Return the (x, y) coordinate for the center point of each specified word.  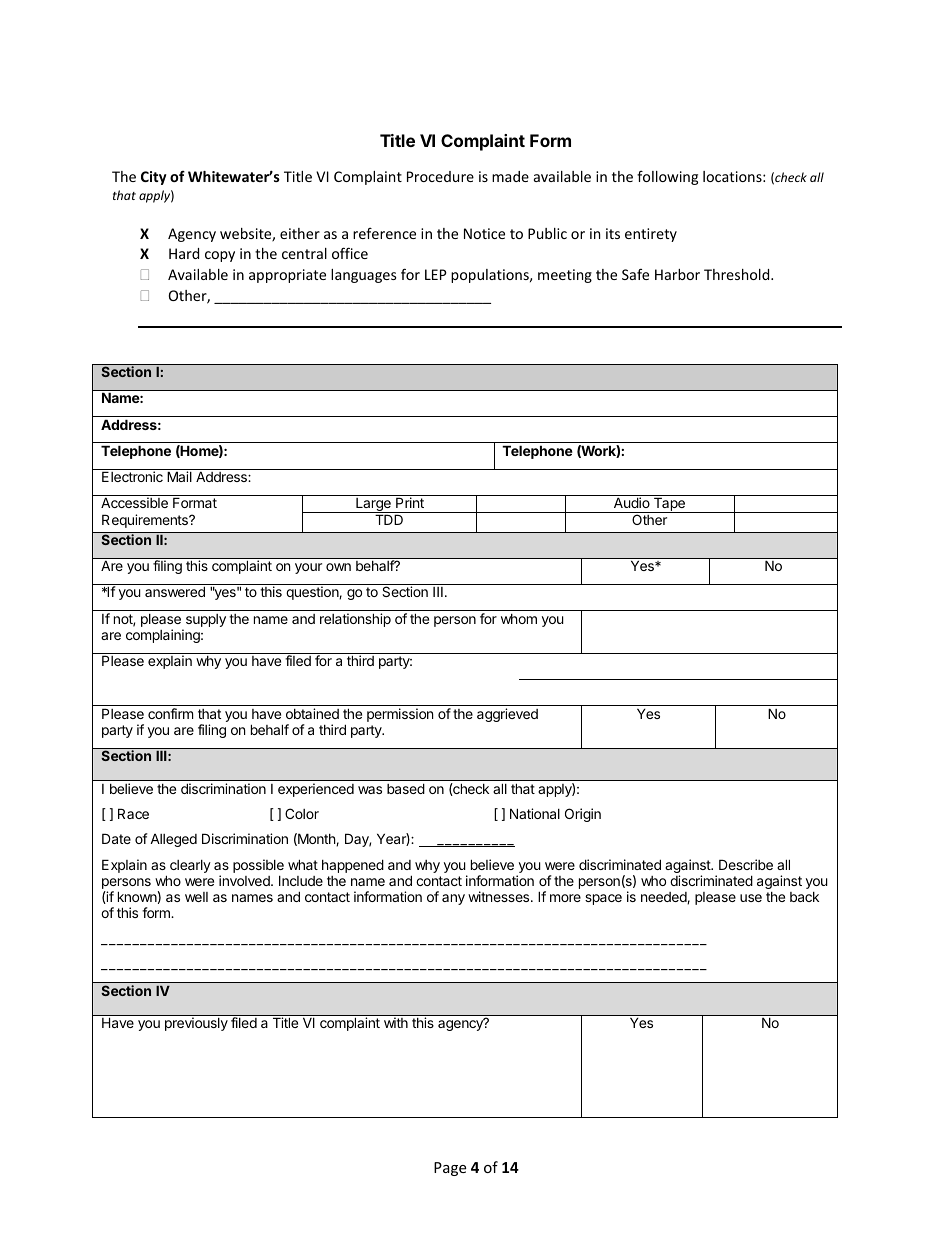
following (667, 177)
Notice (484, 233)
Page (450, 1169)
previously (196, 1024)
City (154, 178)
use (751, 898)
